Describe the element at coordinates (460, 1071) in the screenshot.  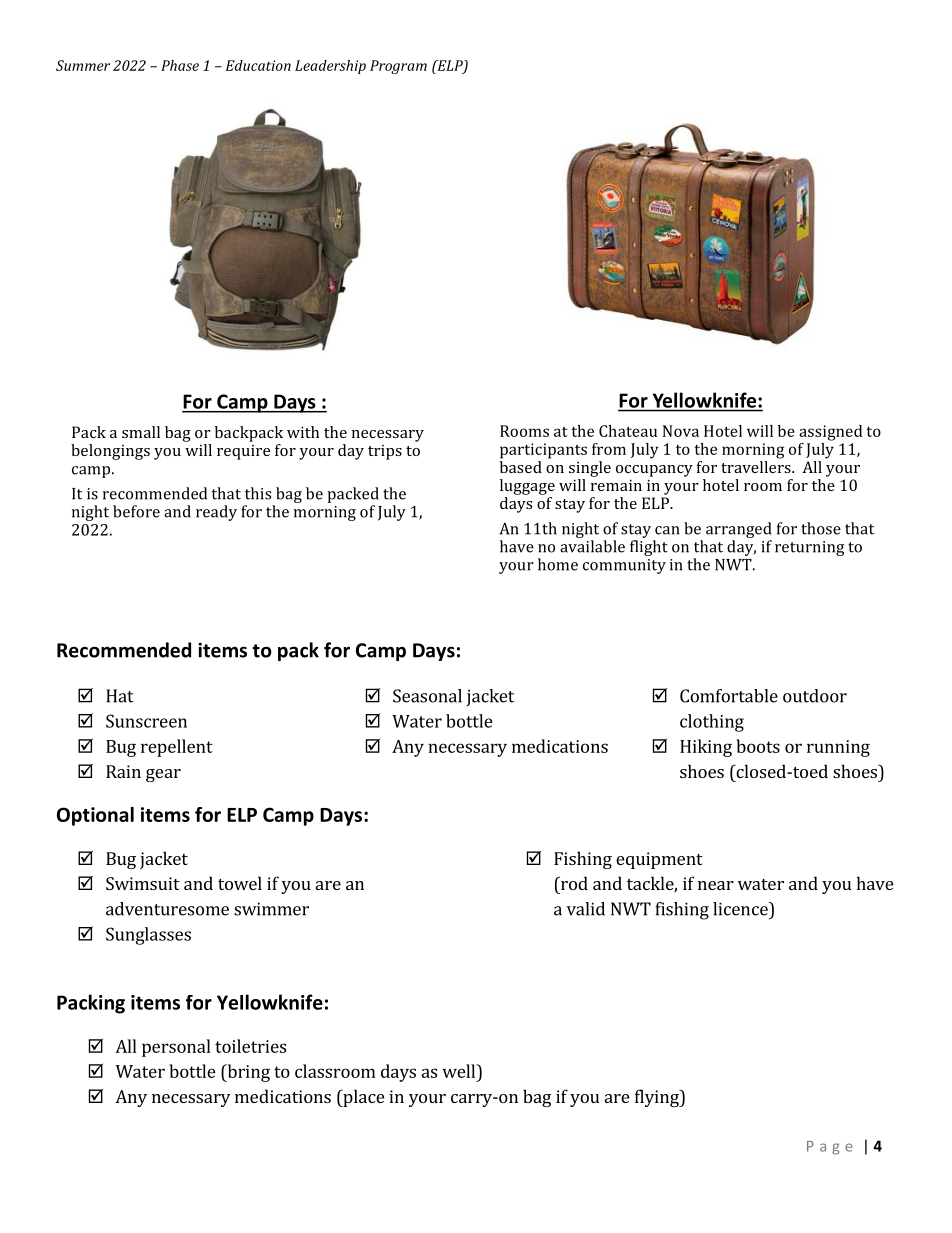
I see `well` at that location.
